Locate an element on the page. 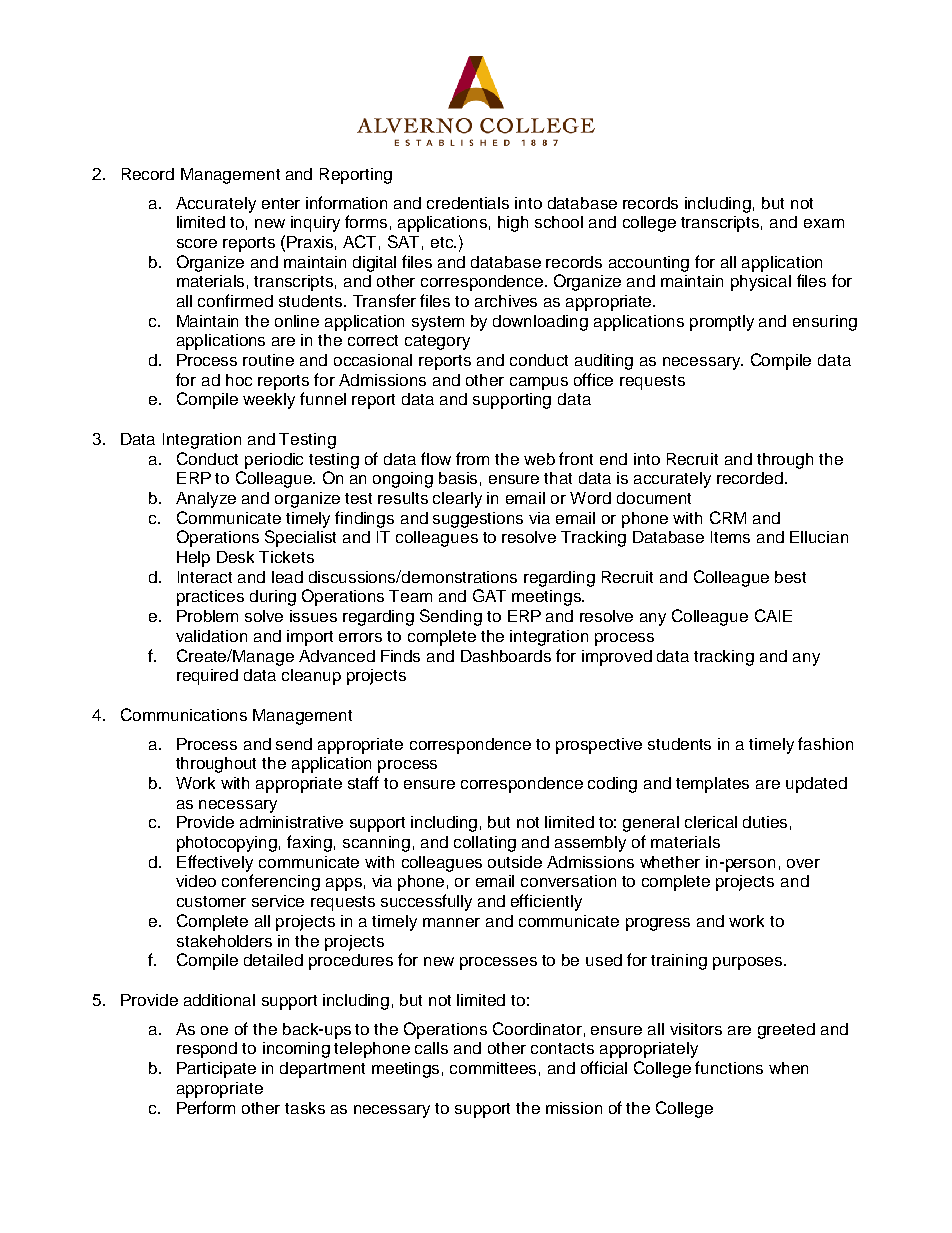  best is located at coordinates (790, 577).
